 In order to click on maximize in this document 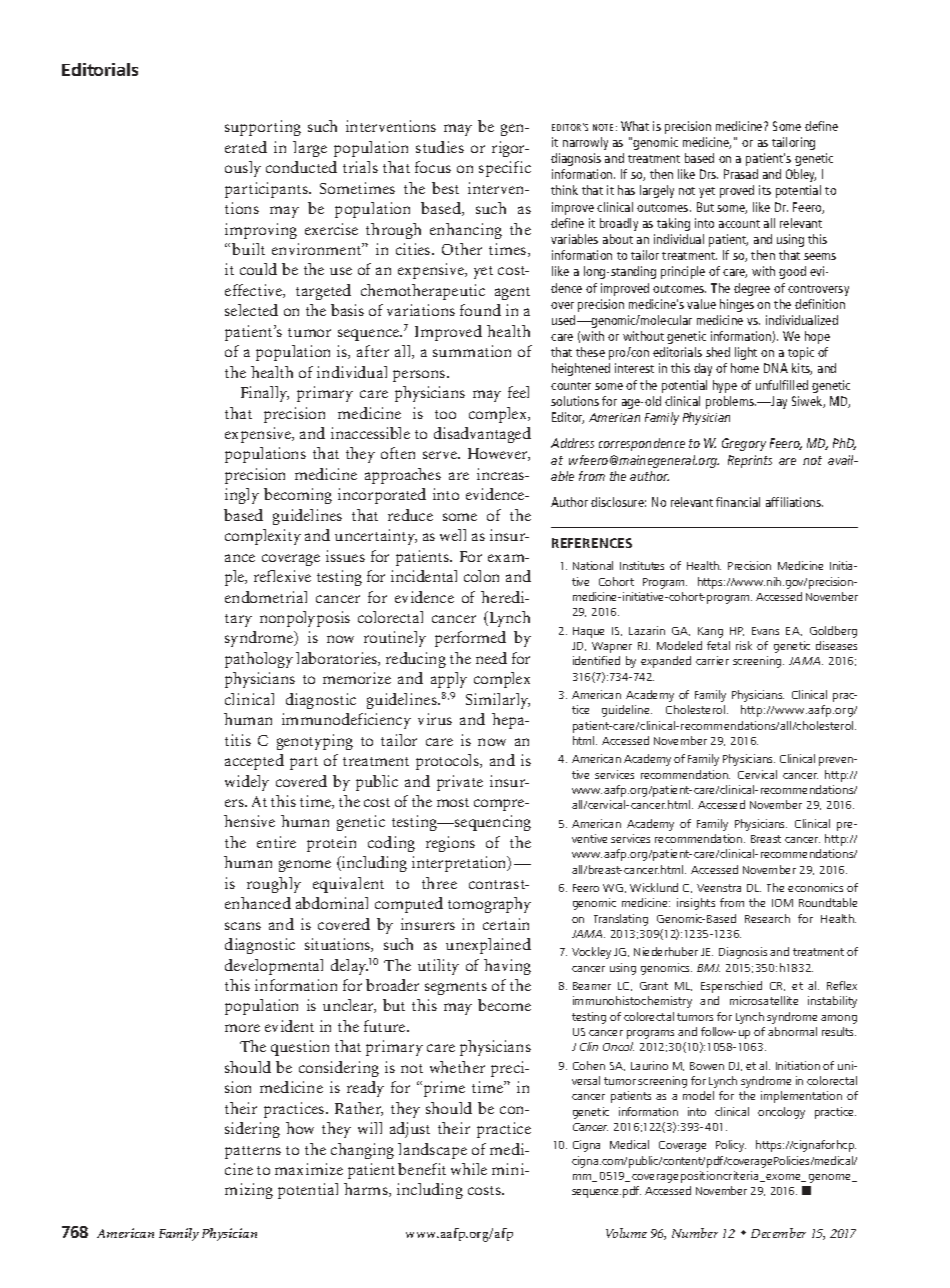, I will do `click(309, 1169)`.
